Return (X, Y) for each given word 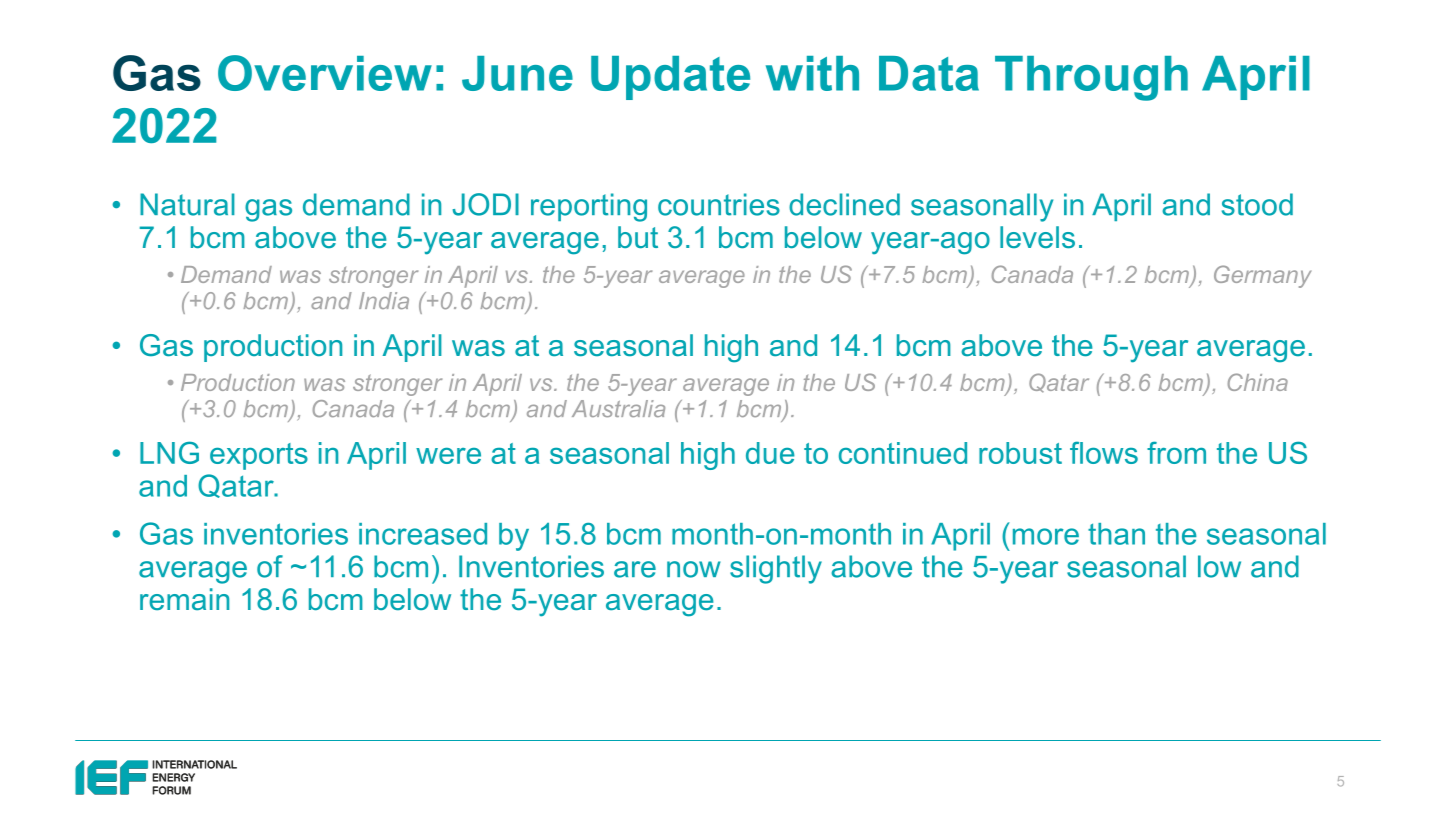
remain (184, 599)
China (1258, 382)
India (384, 300)
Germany (1262, 276)
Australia (618, 408)
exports (259, 456)
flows (1104, 453)
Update (670, 78)
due (770, 453)
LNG (169, 452)
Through (1091, 78)
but (638, 237)
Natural (187, 204)
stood (1257, 204)
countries (719, 204)
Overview (325, 73)
